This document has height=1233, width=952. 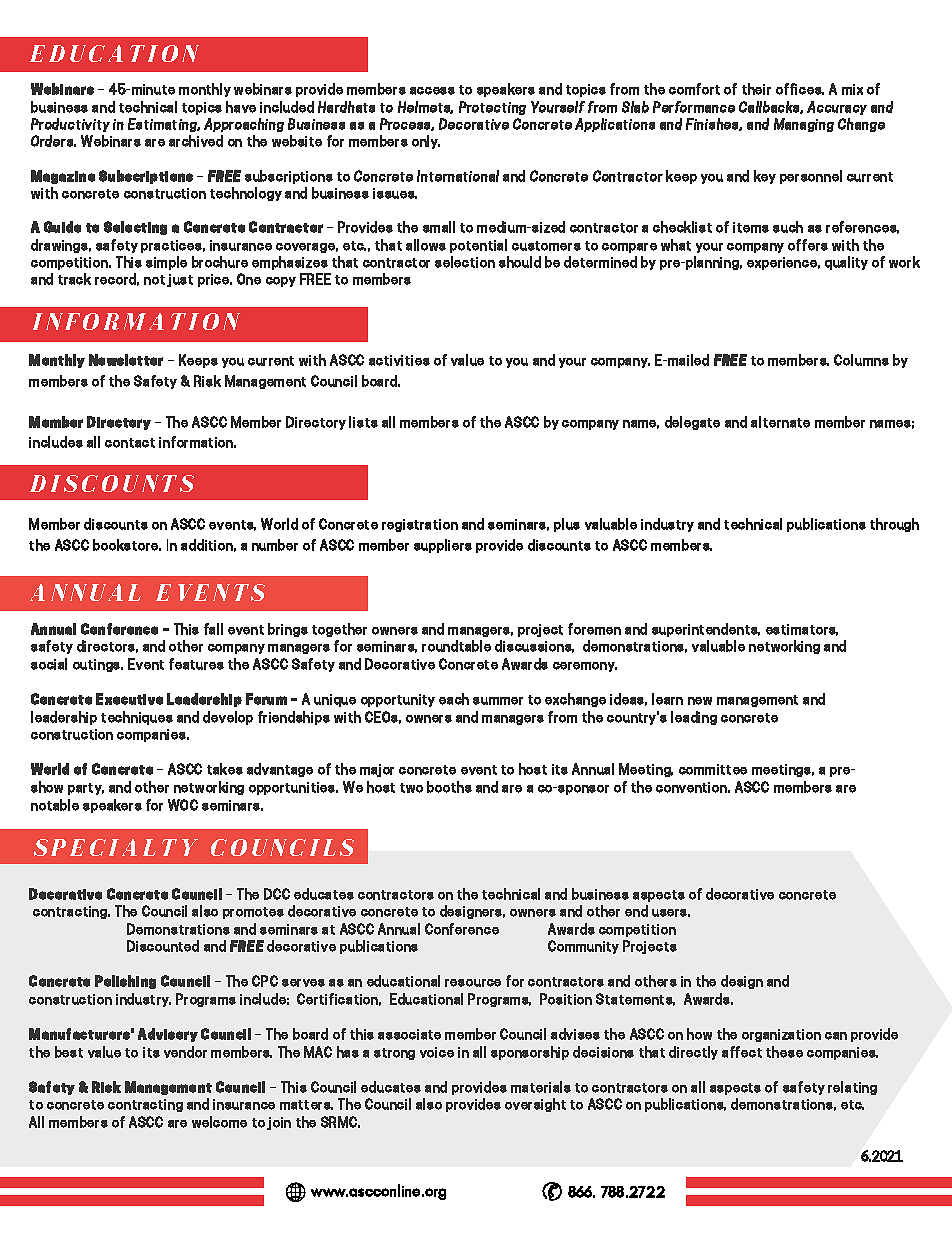 What do you see at coordinates (196, 141) in the document?
I see `archived` at bounding box center [196, 141].
